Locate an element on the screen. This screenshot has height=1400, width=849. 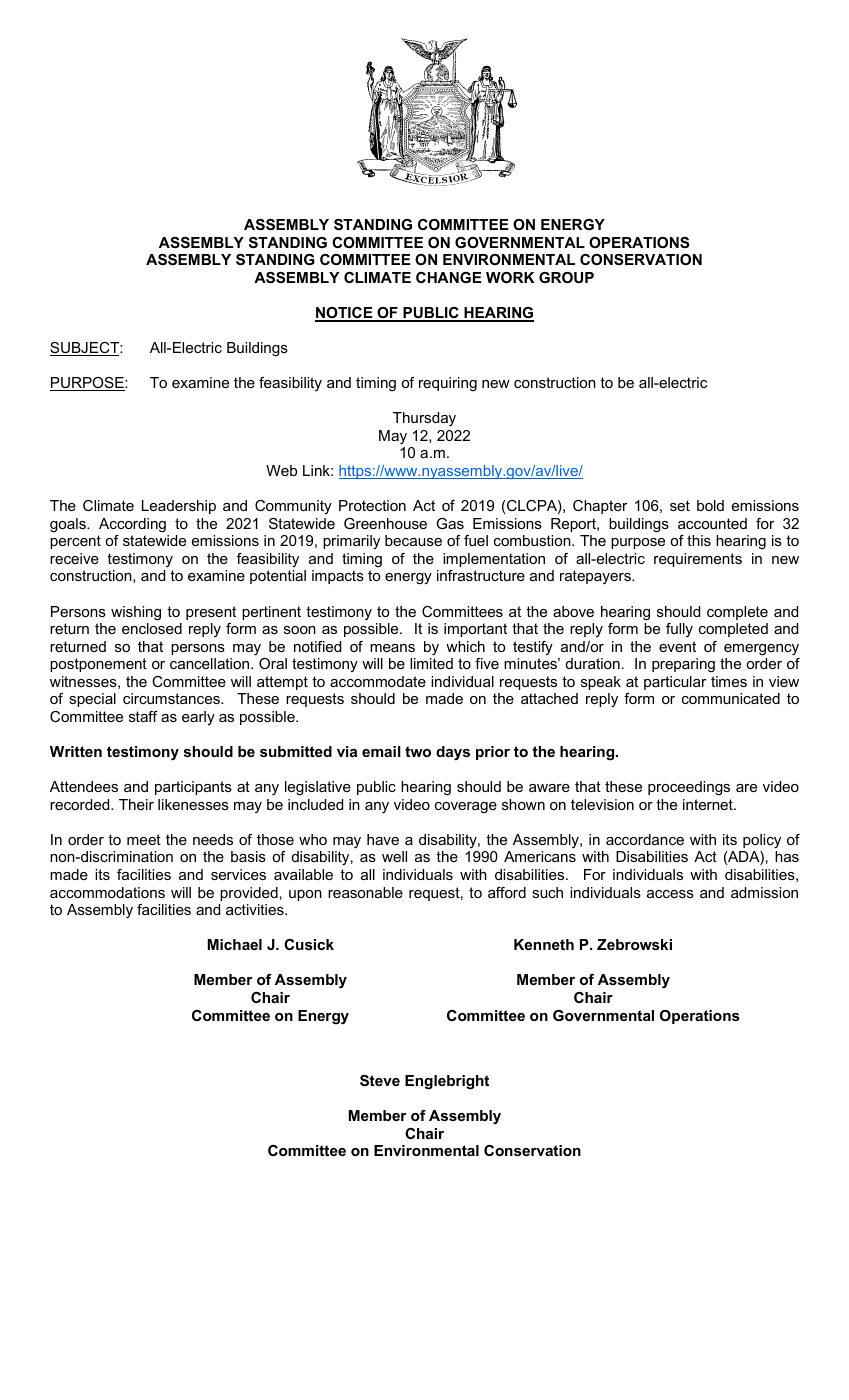
NOTICE is located at coordinates (345, 314).
